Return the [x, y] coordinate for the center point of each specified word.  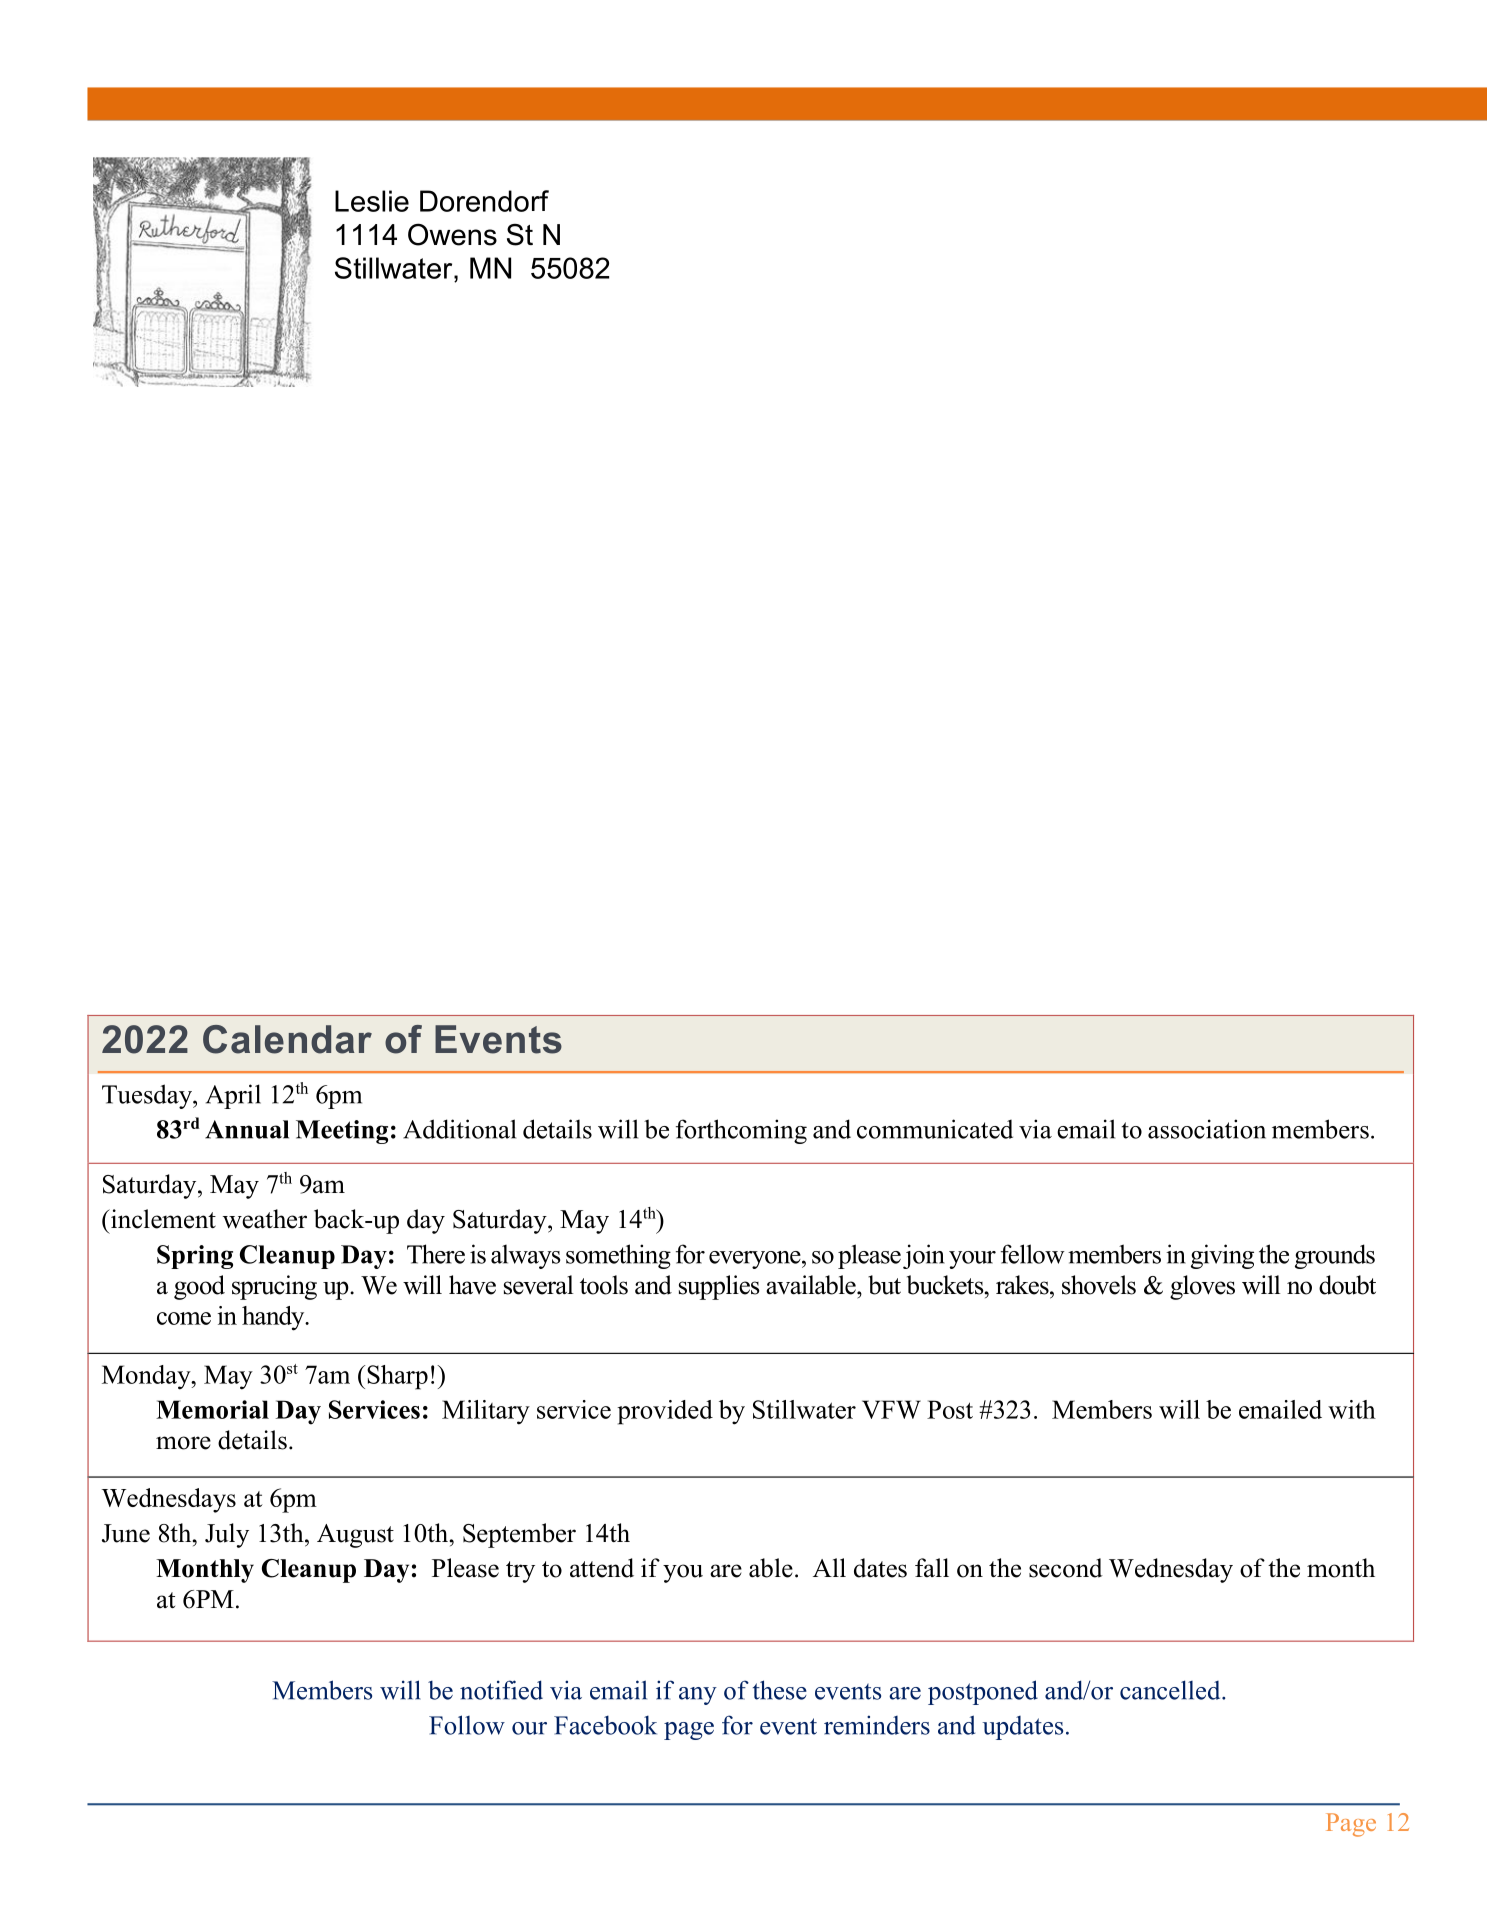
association [1207, 1129]
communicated [935, 1129]
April [233, 1096]
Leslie [372, 201]
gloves [1202, 1287]
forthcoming [741, 1131]
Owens [452, 234]
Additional [459, 1129]
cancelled [1171, 1690]
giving [1222, 1256]
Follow [467, 1725]
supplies [719, 1287]
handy [274, 1318]
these [780, 1690]
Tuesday [148, 1096]
